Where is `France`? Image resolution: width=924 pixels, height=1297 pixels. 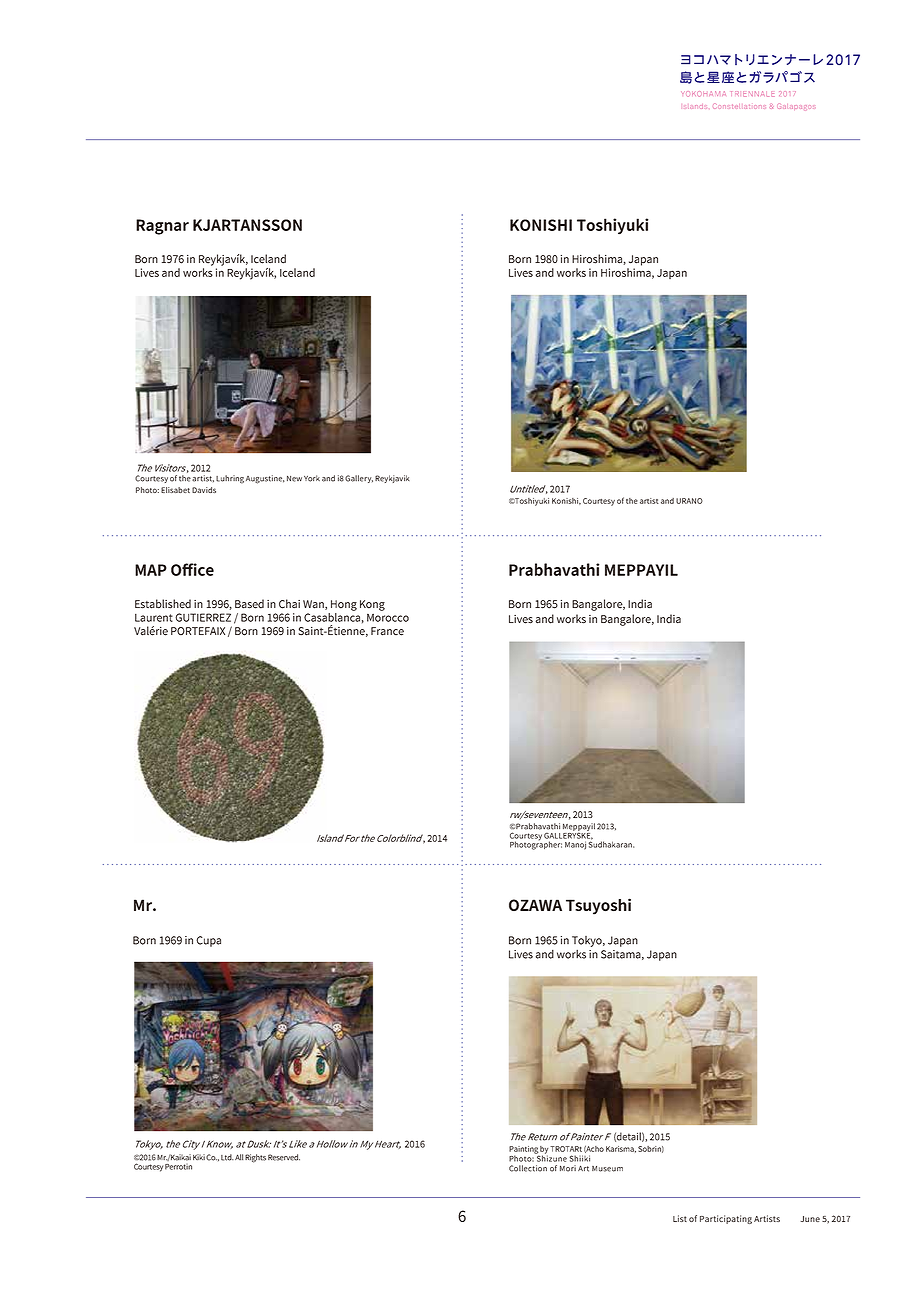 France is located at coordinates (387, 631).
